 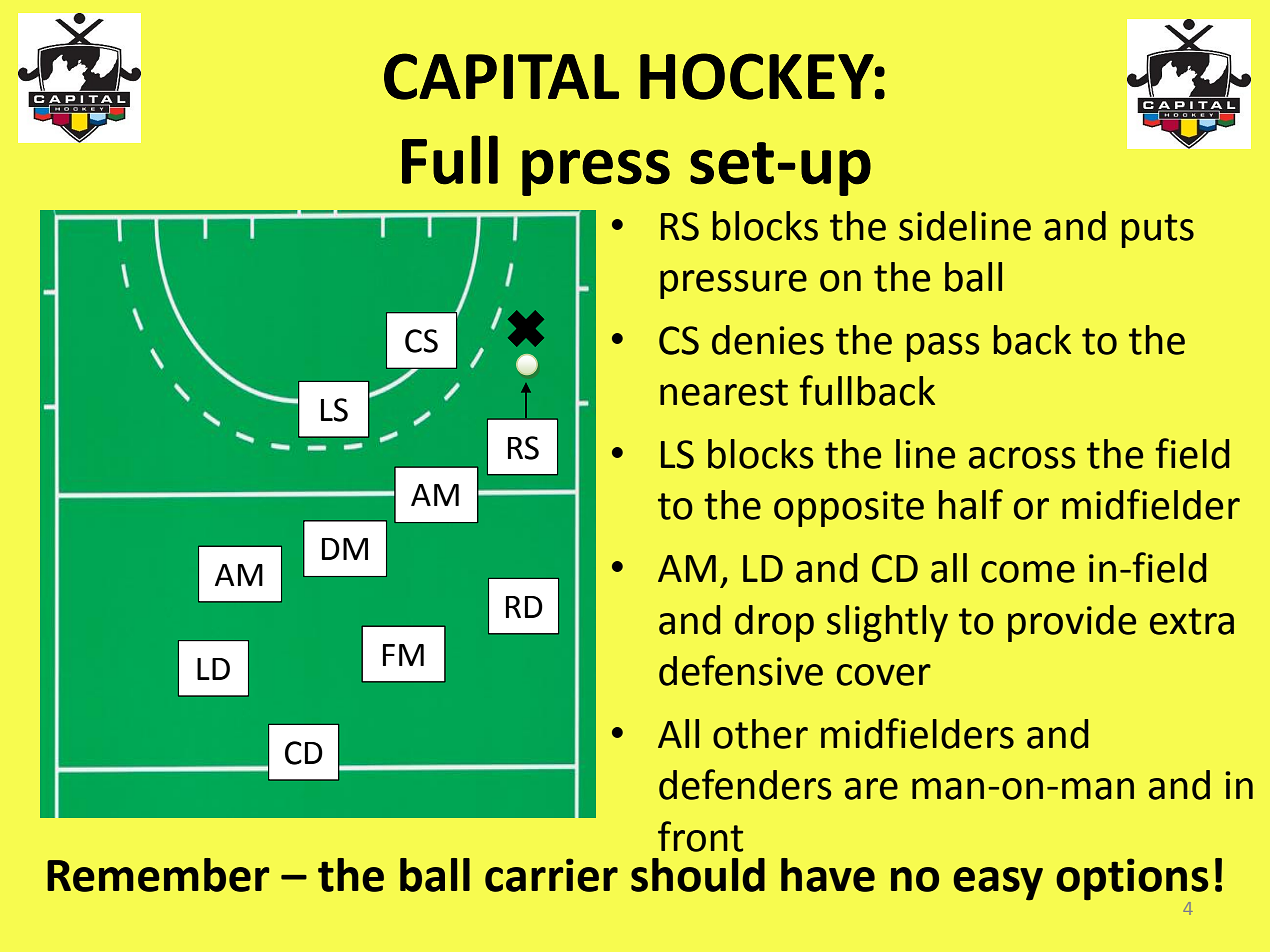 What do you see at coordinates (724, 392) in the screenshot?
I see `nearest` at bounding box center [724, 392].
